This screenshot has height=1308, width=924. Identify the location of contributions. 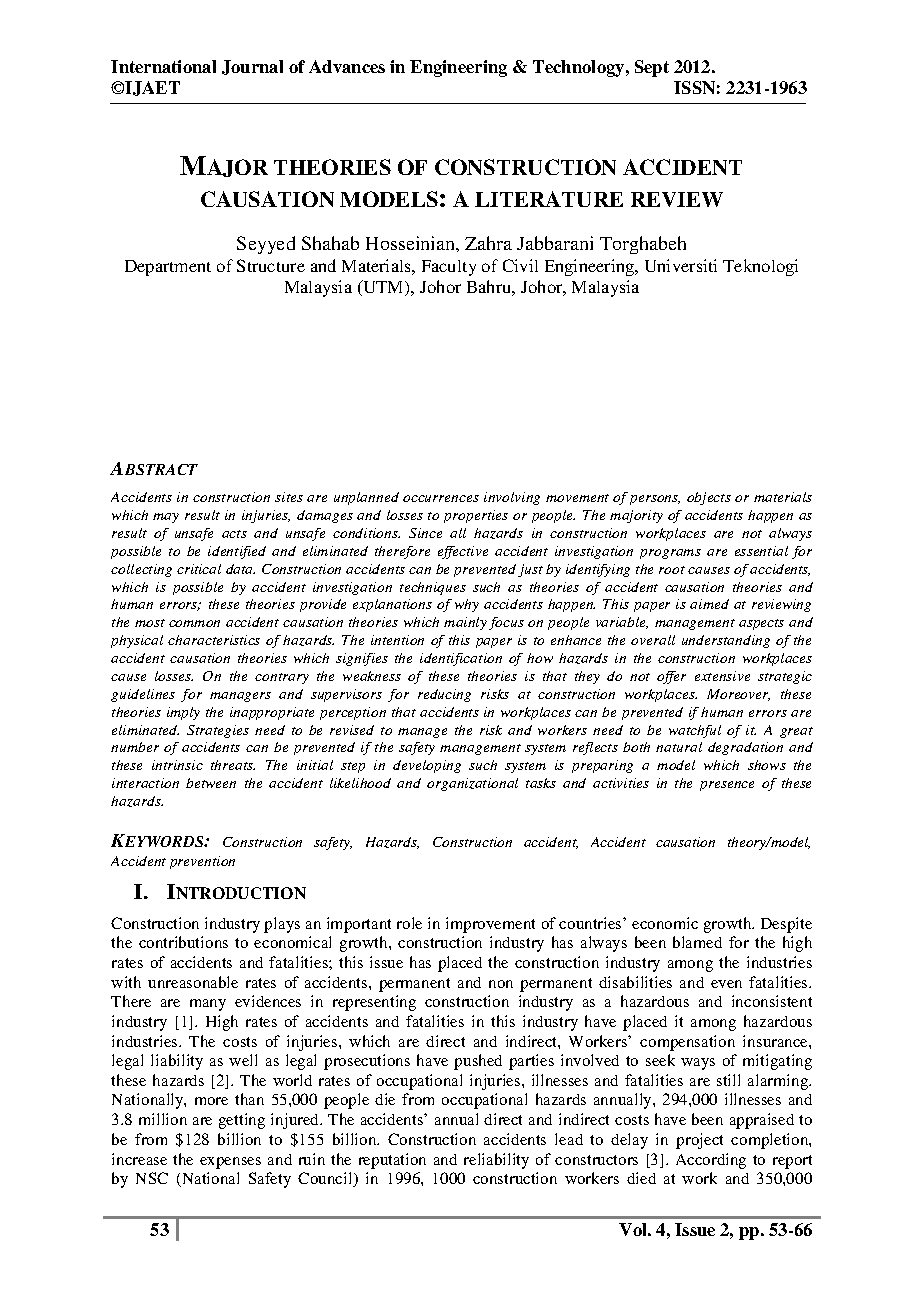
(183, 942).
